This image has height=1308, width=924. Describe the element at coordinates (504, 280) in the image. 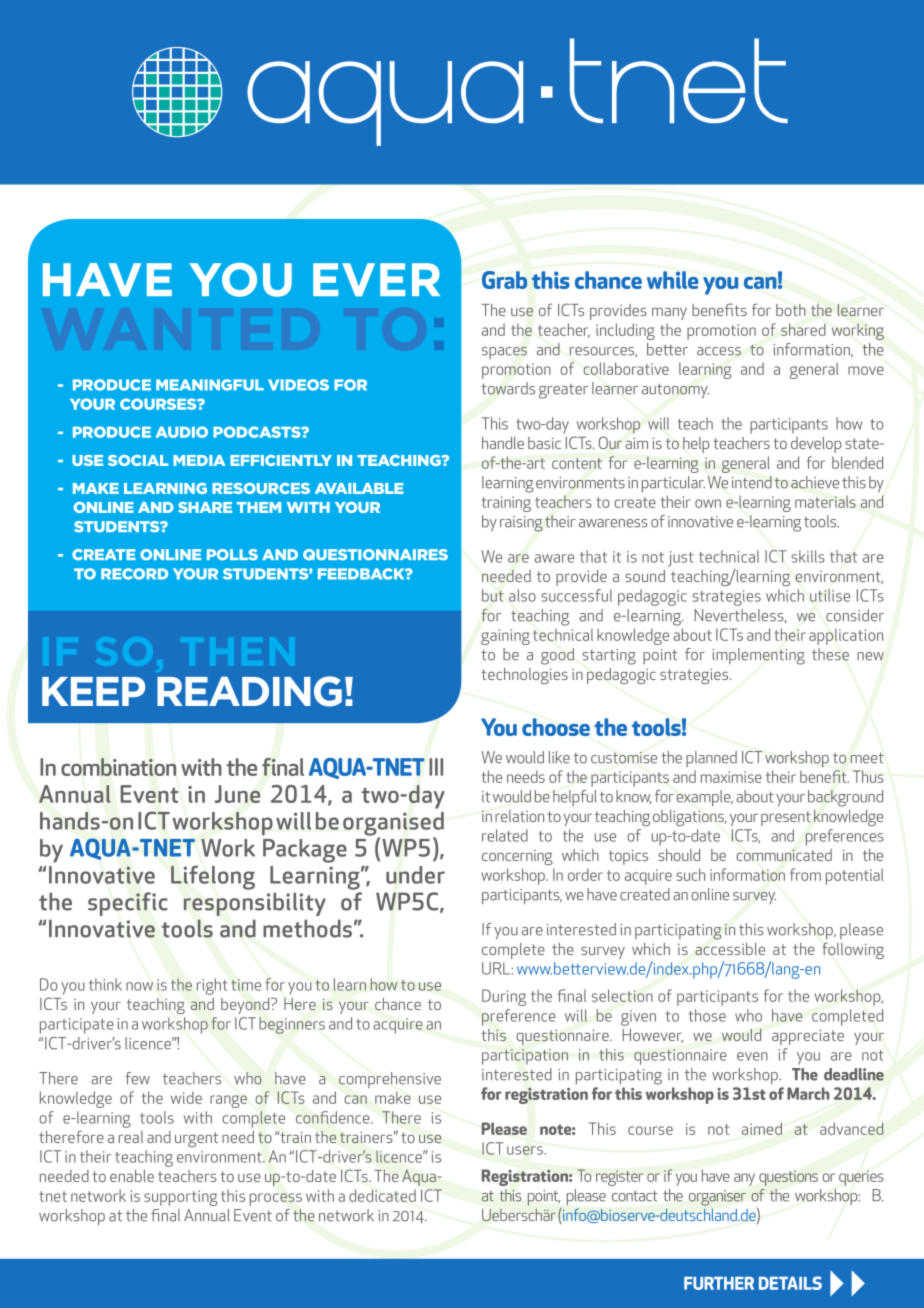

I see `Grab` at that location.
